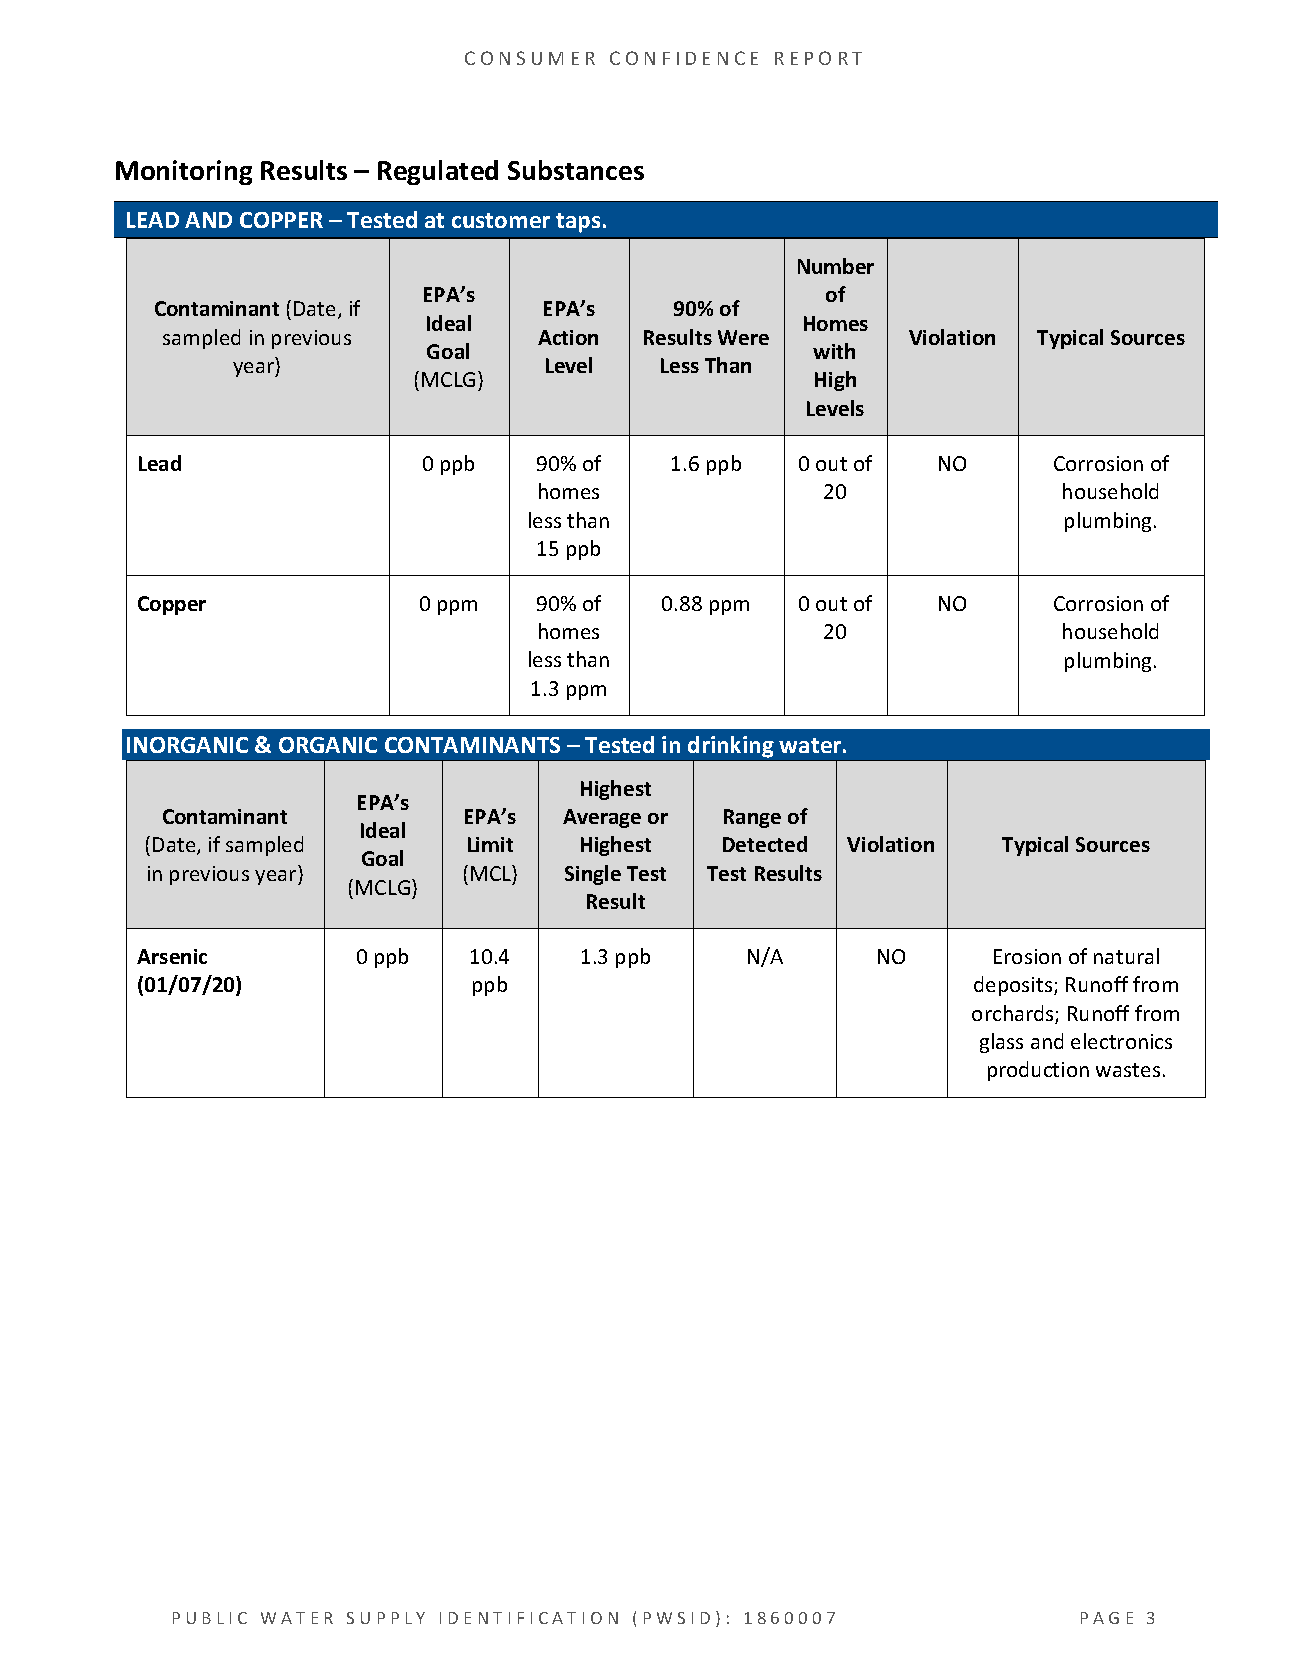  I want to click on with, so click(834, 351).
